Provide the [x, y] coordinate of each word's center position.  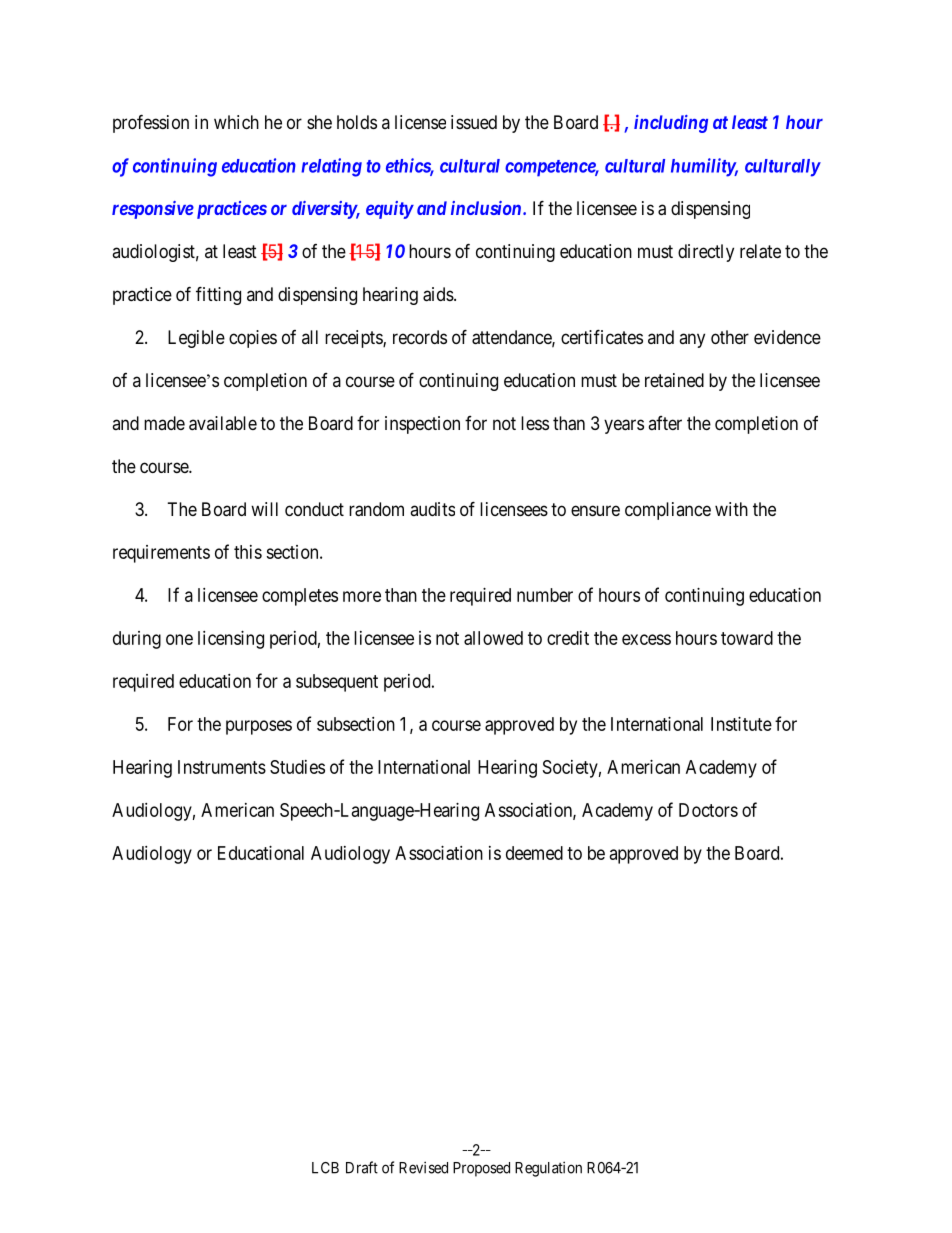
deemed [534, 853]
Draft [362, 1167]
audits [432, 509]
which [236, 122]
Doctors [708, 810]
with [731, 509]
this [248, 552]
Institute [741, 724]
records [420, 337]
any [692, 340]
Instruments [222, 767]
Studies [297, 767]
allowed [493, 638]
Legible [196, 339]
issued [474, 122]
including [671, 124]
